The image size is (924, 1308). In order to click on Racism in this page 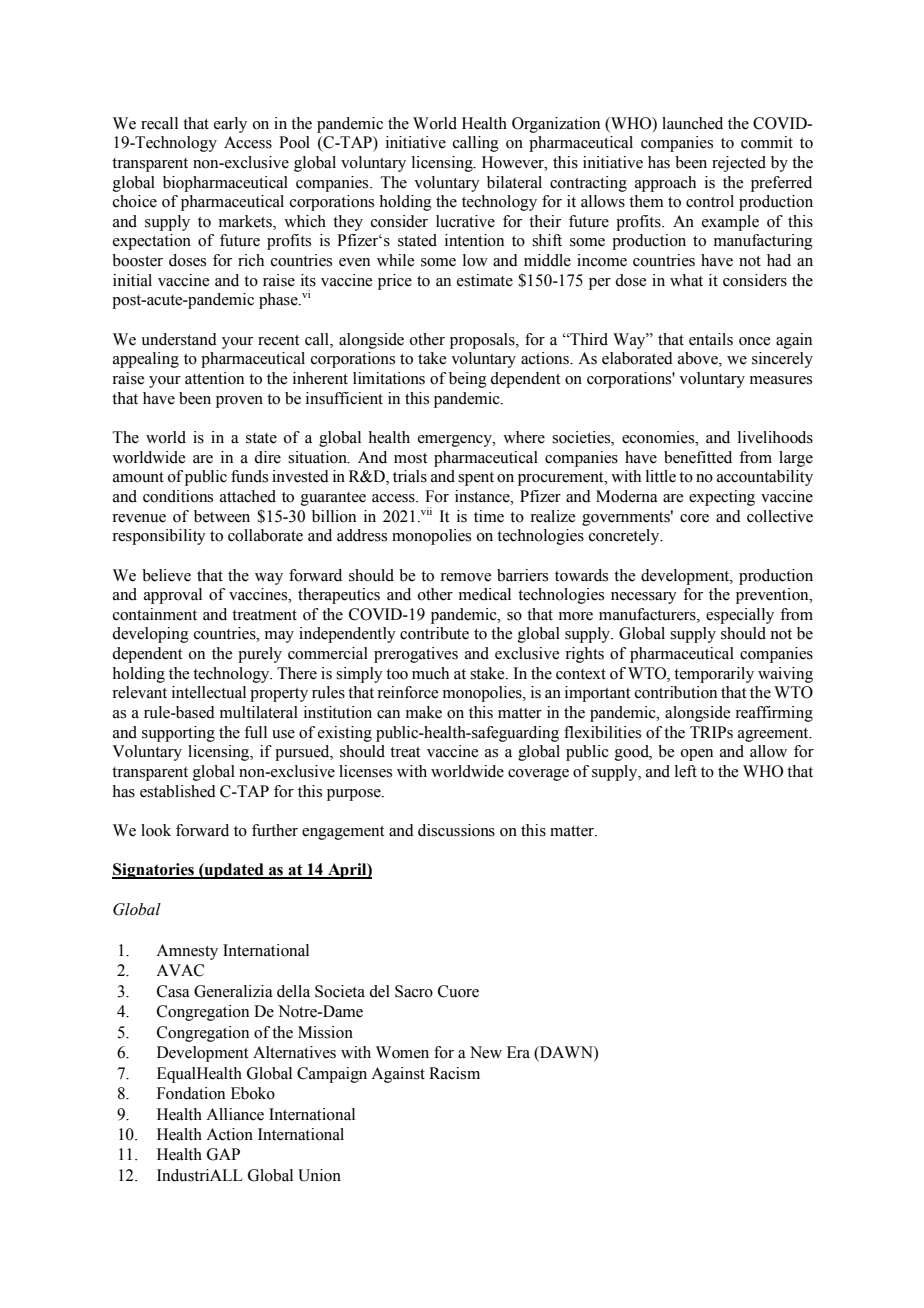, I will do `click(454, 1073)`.
